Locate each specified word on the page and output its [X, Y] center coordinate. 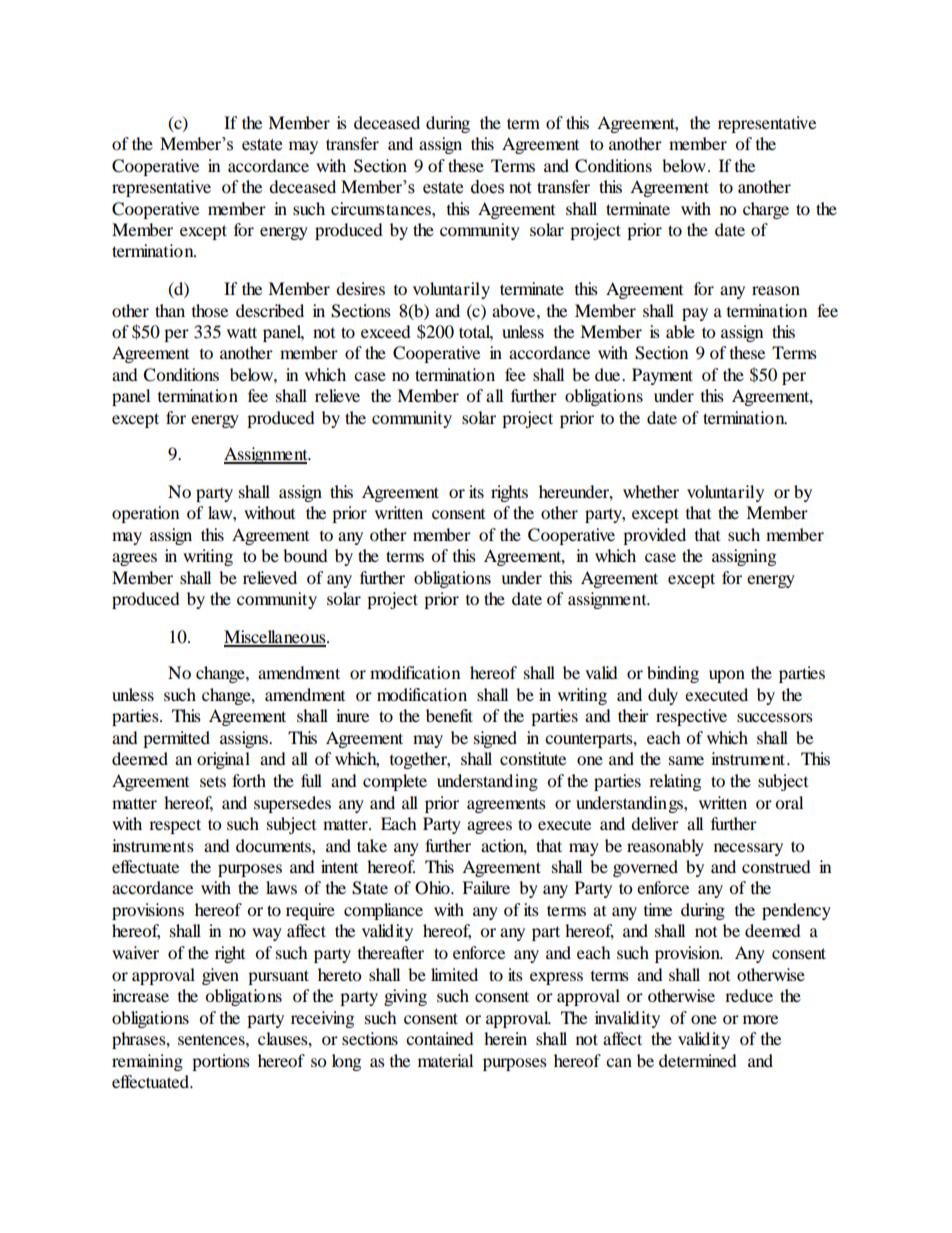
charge [766, 210]
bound [305, 555]
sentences [212, 1039]
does [487, 187]
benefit [449, 715]
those [210, 310]
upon [727, 676]
